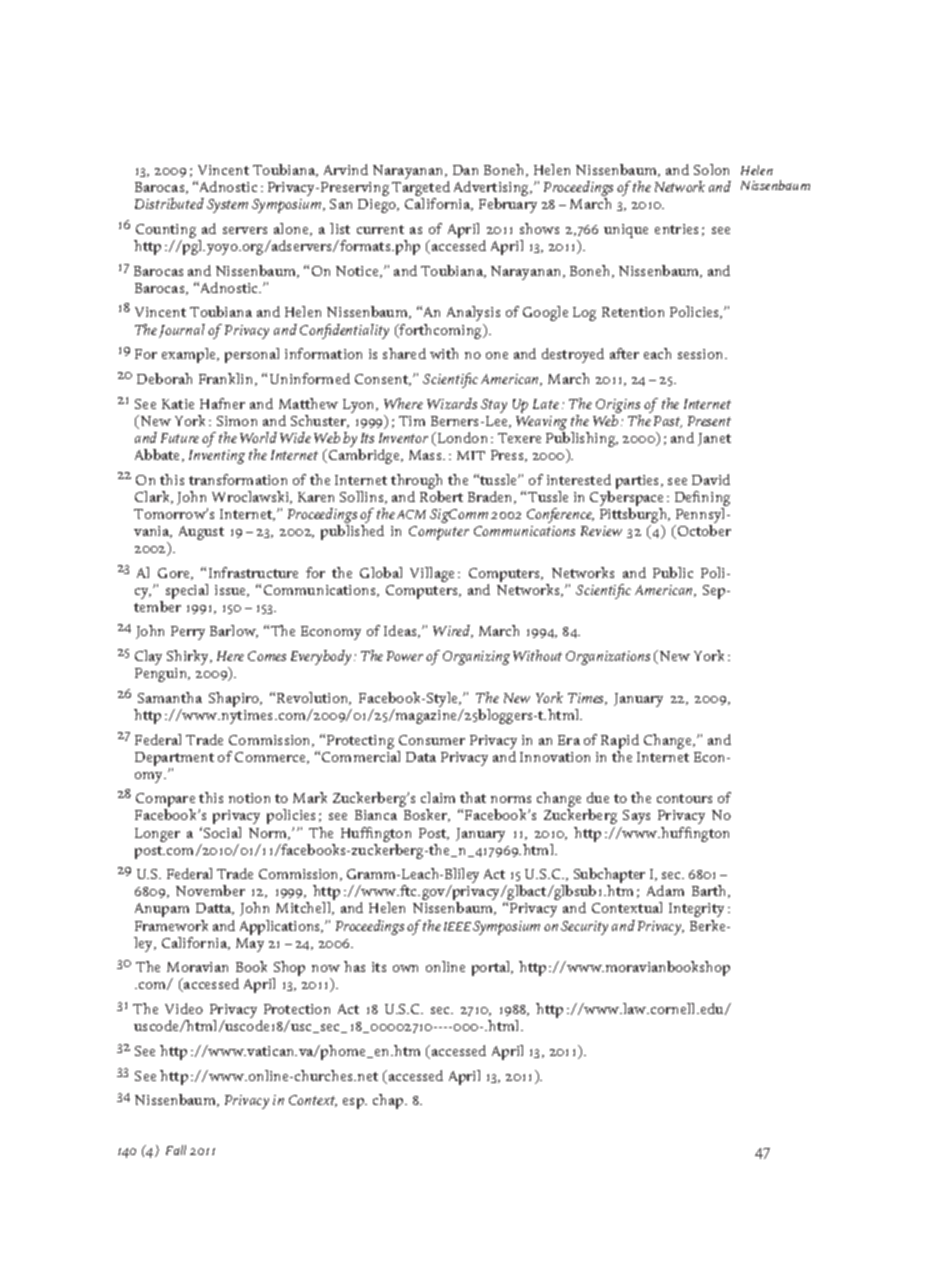  Describe the element at coordinates (608, 658) in the screenshot. I see `Organizations` at that location.
